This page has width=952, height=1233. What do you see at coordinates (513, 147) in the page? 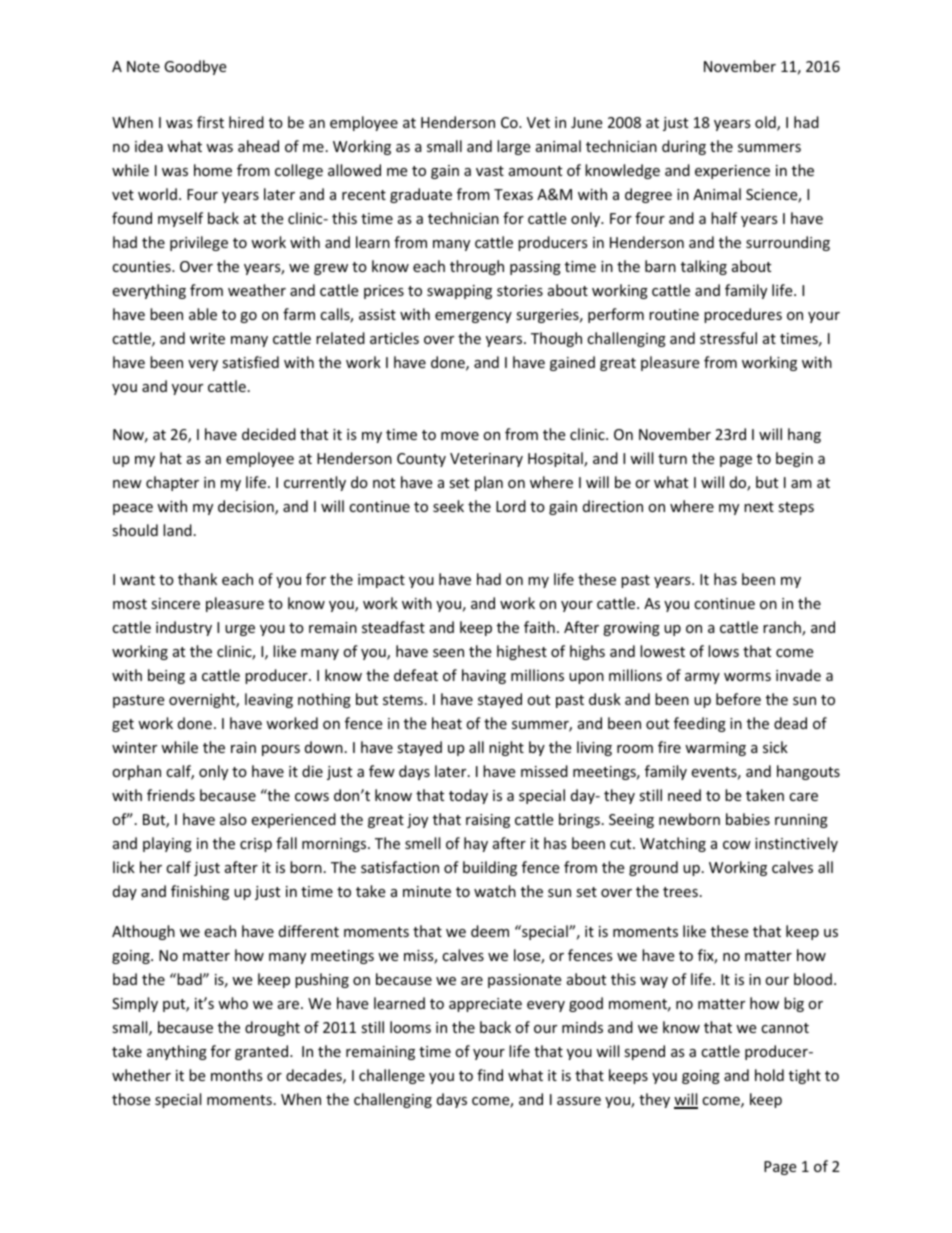
I see `large` at bounding box center [513, 147].
